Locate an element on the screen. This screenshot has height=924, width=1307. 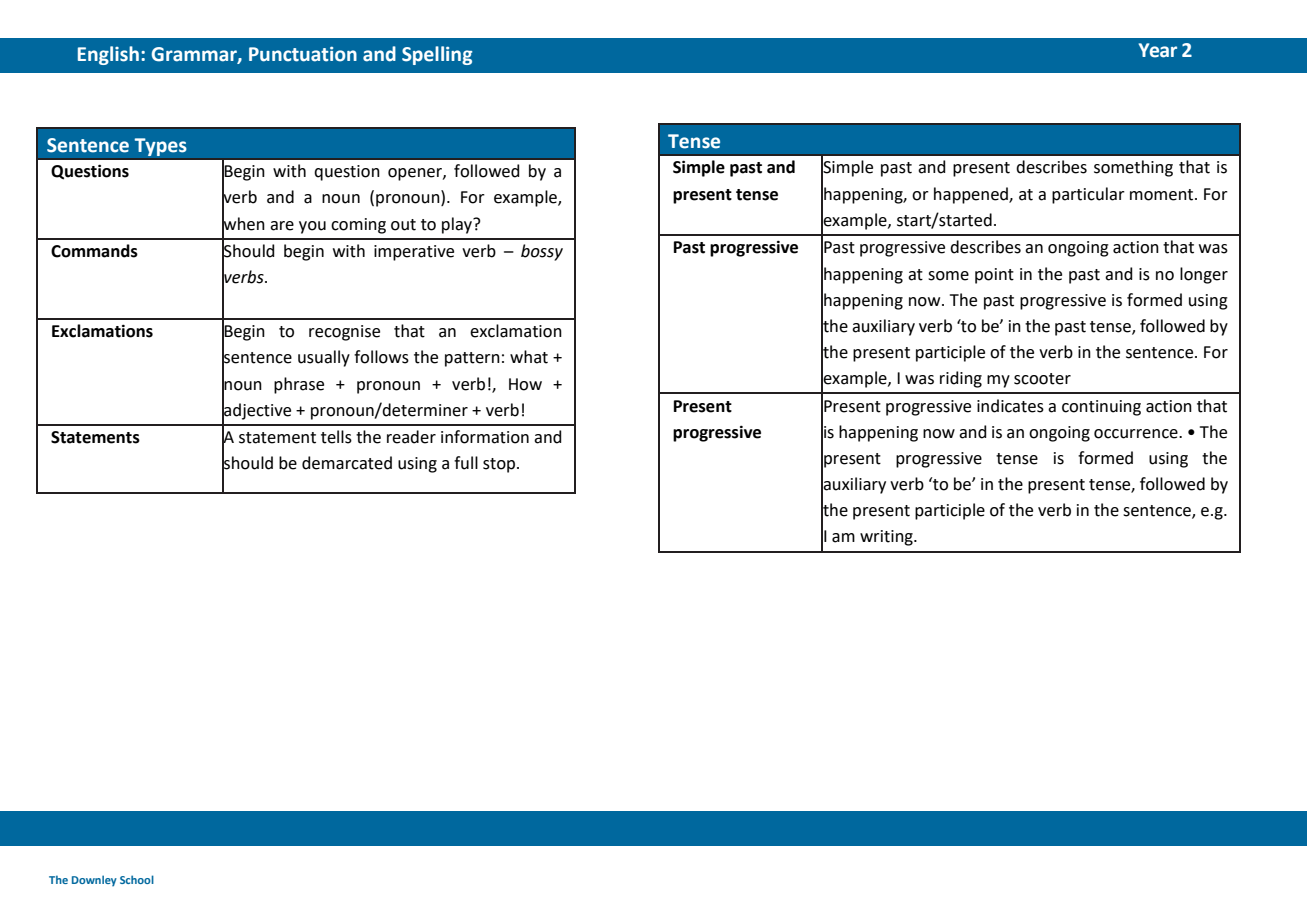
usually is located at coordinates (324, 358).
